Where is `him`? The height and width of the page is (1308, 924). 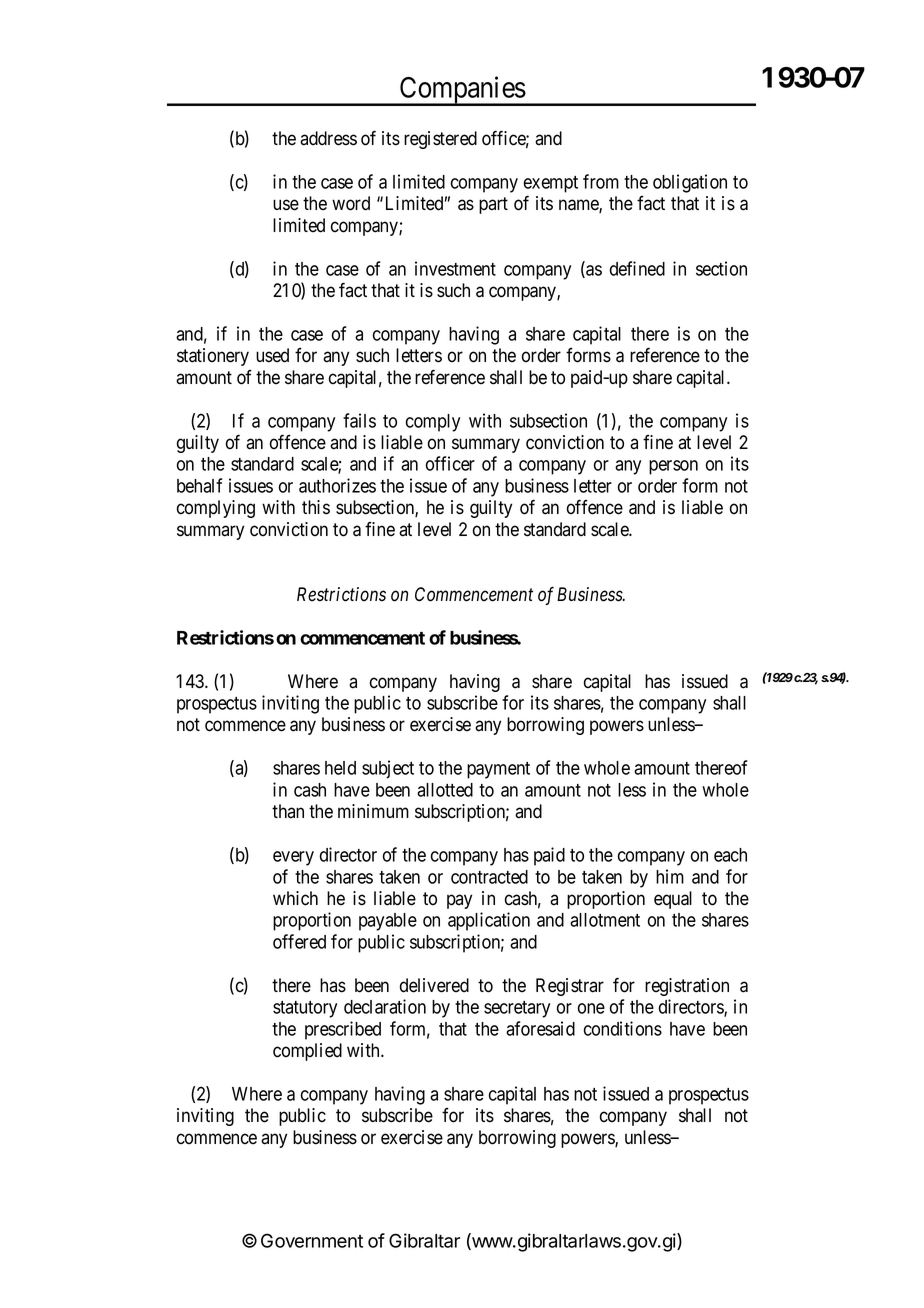 him is located at coordinates (670, 876).
